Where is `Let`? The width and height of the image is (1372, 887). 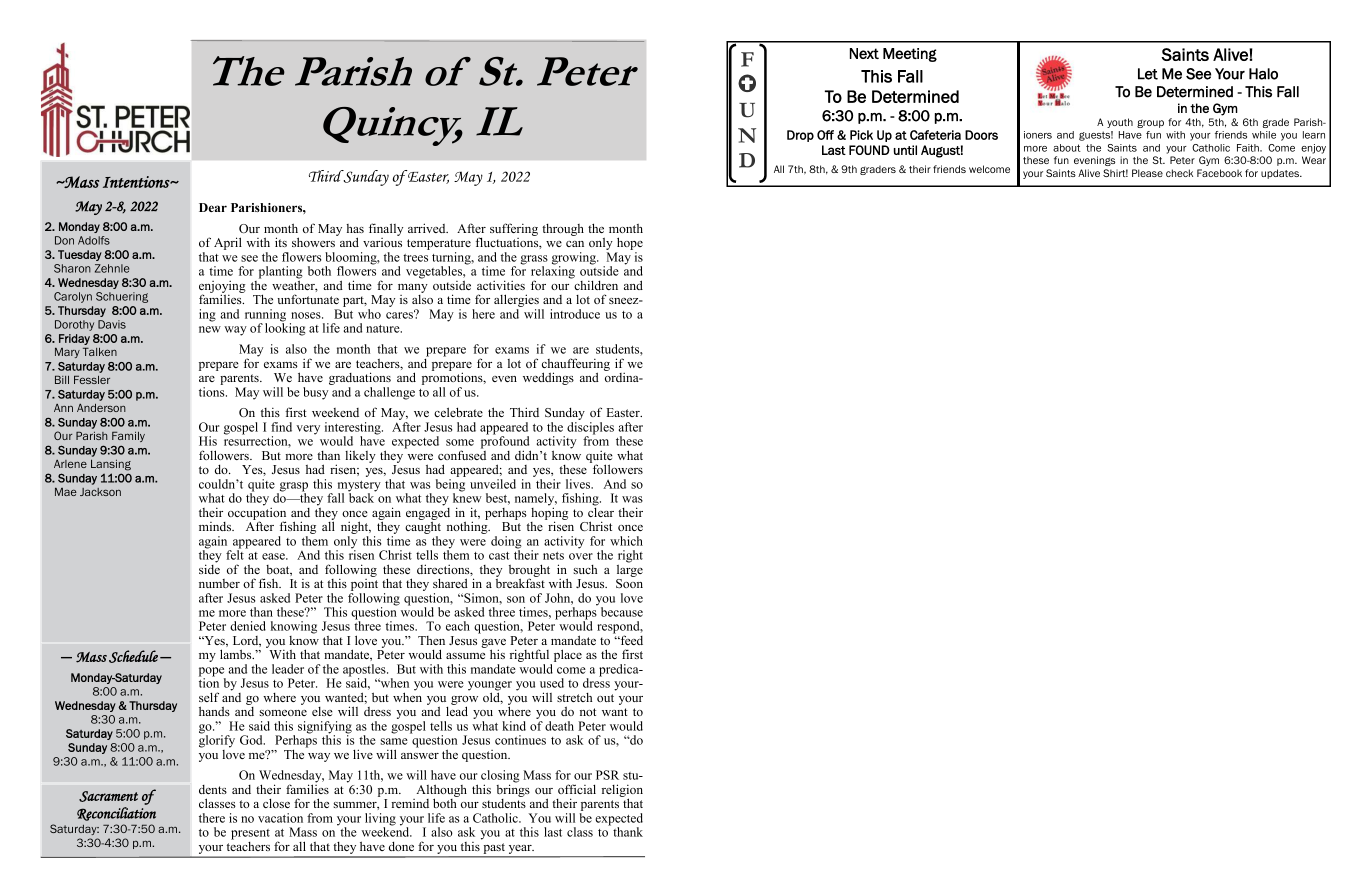
Let is located at coordinates (1148, 74).
